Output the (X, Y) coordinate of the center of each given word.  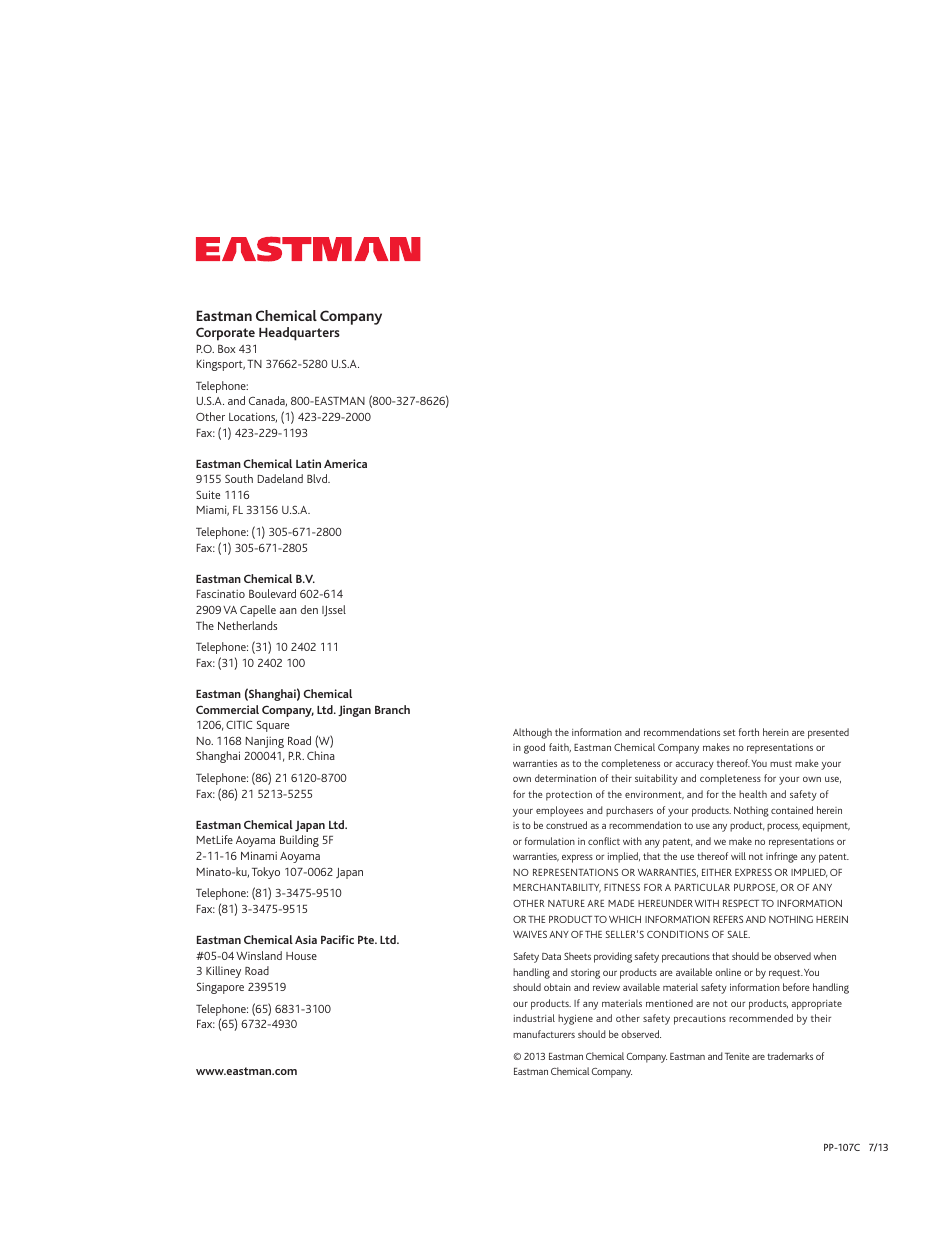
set (729, 732)
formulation (550, 841)
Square (273, 726)
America (345, 463)
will (738, 856)
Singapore (220, 988)
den (309, 609)
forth (749, 732)
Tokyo (266, 873)
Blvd (318, 478)
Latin (308, 463)
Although (532, 733)
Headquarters (299, 334)
